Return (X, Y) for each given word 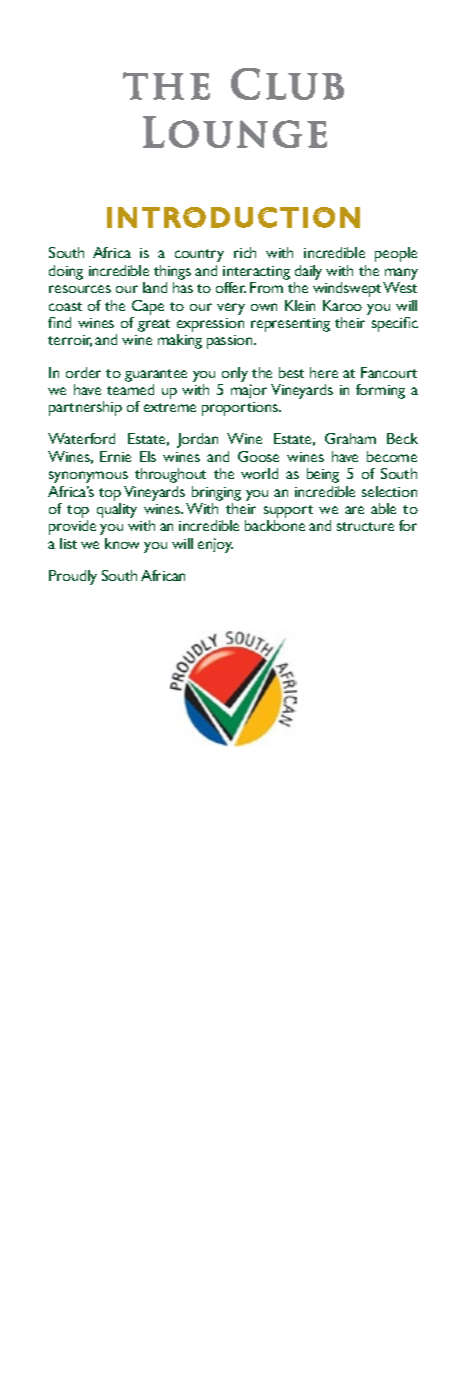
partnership (85, 408)
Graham (350, 438)
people (396, 254)
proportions (241, 409)
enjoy (215, 545)
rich (245, 252)
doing (66, 272)
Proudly (73, 577)
